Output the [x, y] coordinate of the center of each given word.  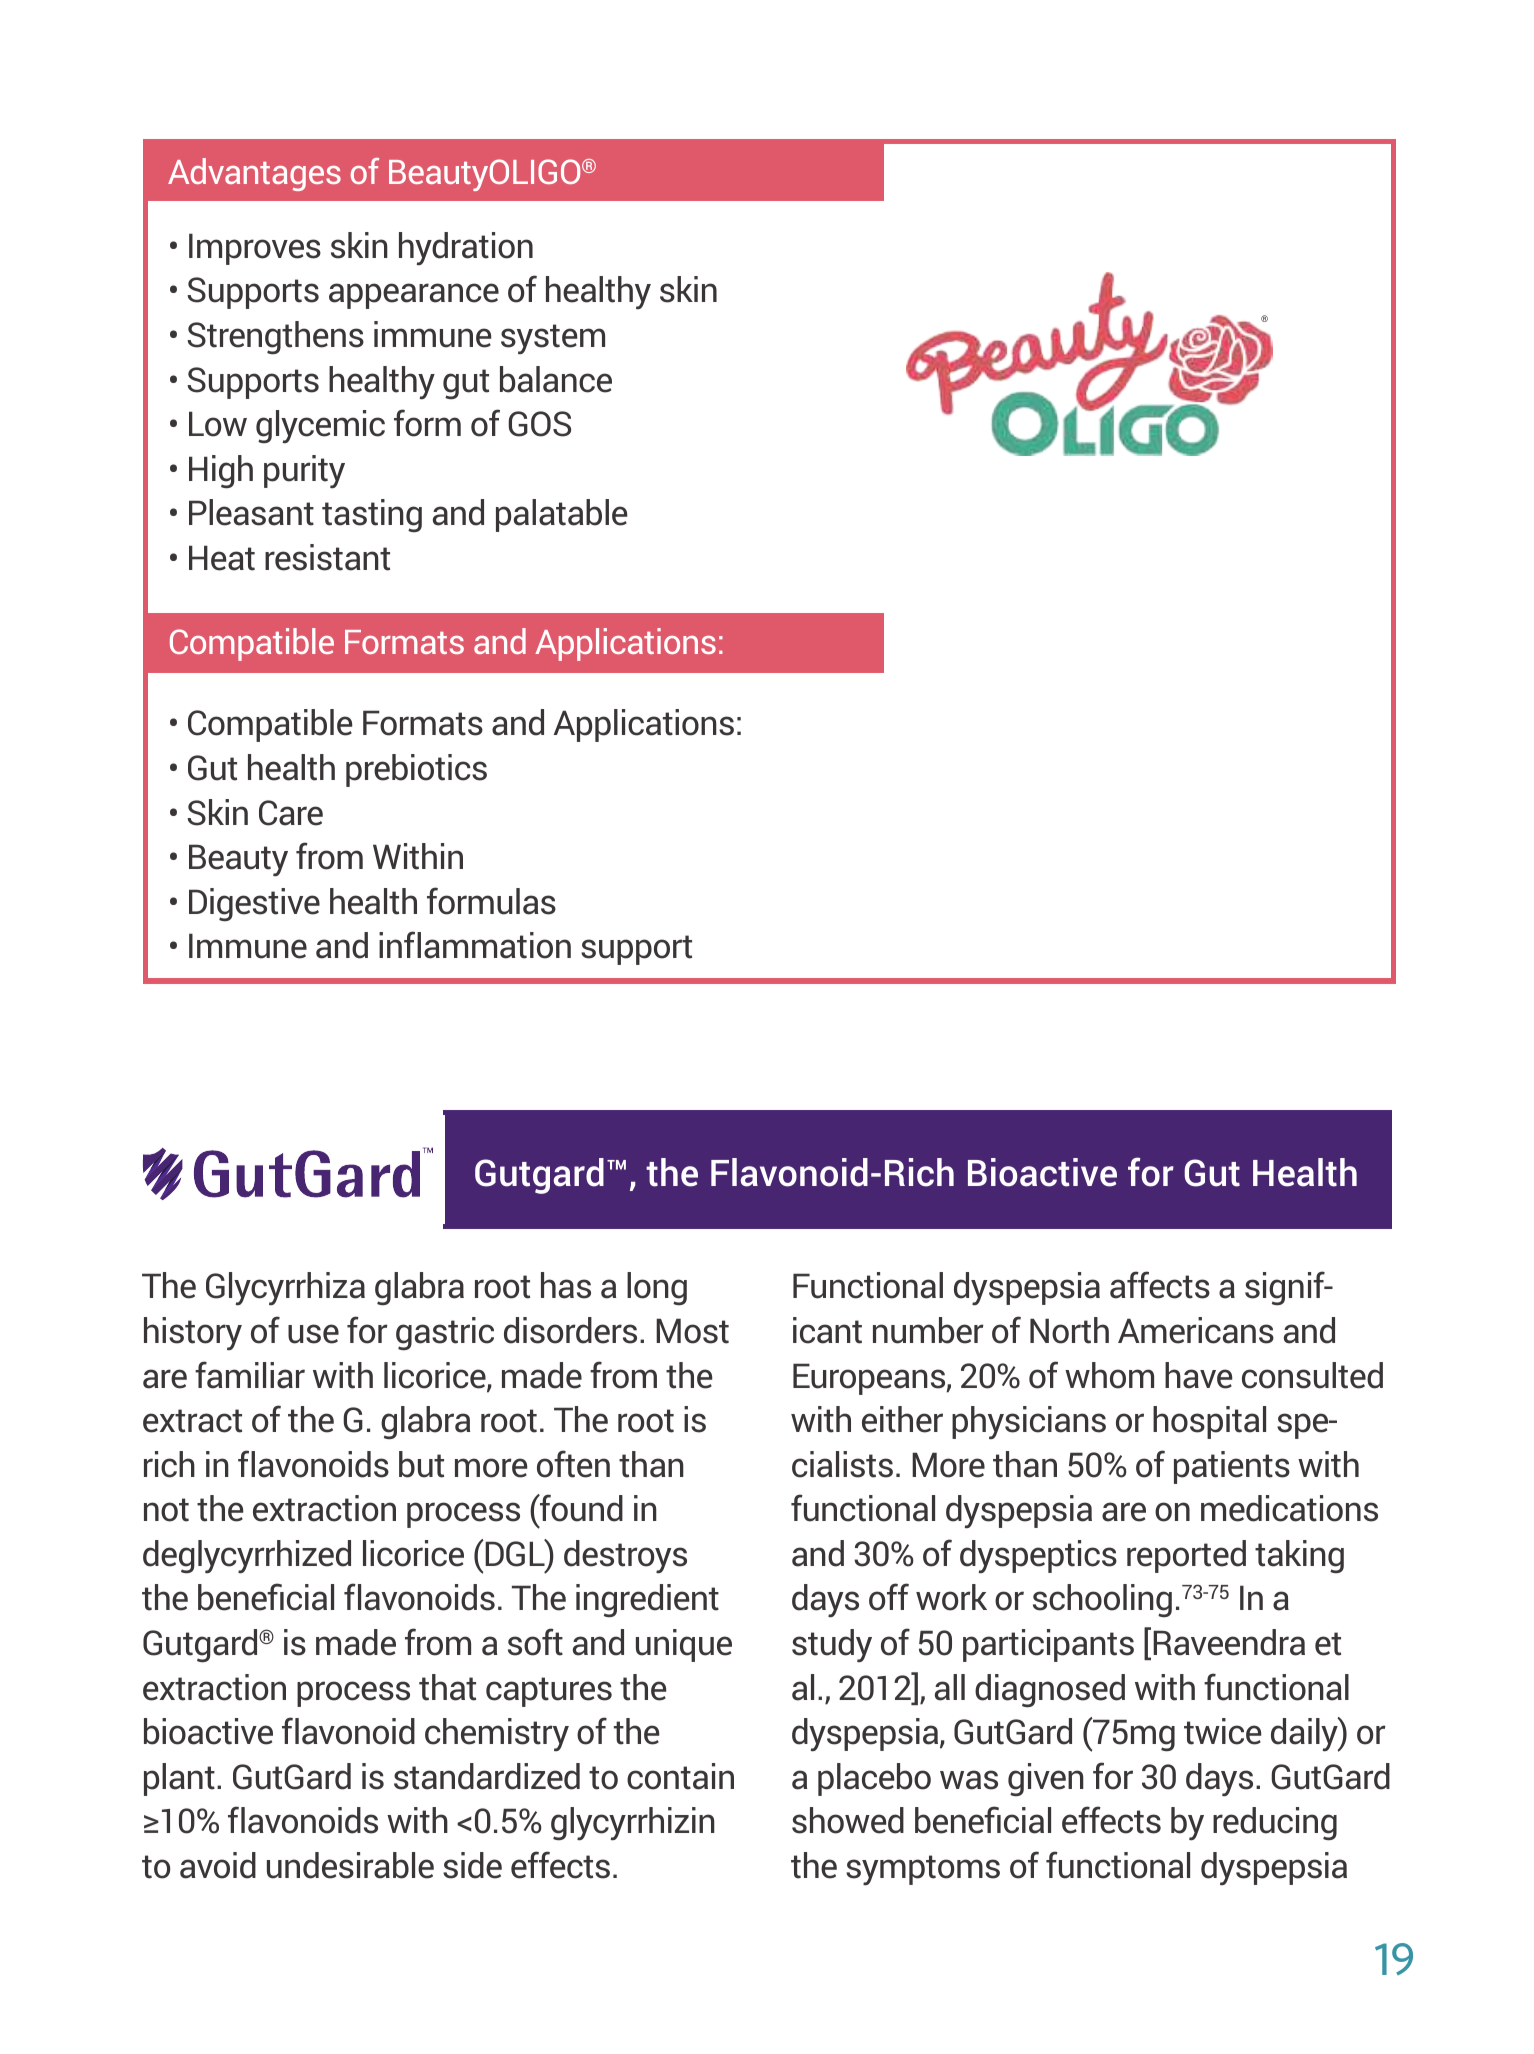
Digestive [254, 905]
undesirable [350, 1865]
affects [1160, 1285]
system [553, 339]
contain [680, 1776]
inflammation [475, 945]
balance [556, 379]
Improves [255, 249]
